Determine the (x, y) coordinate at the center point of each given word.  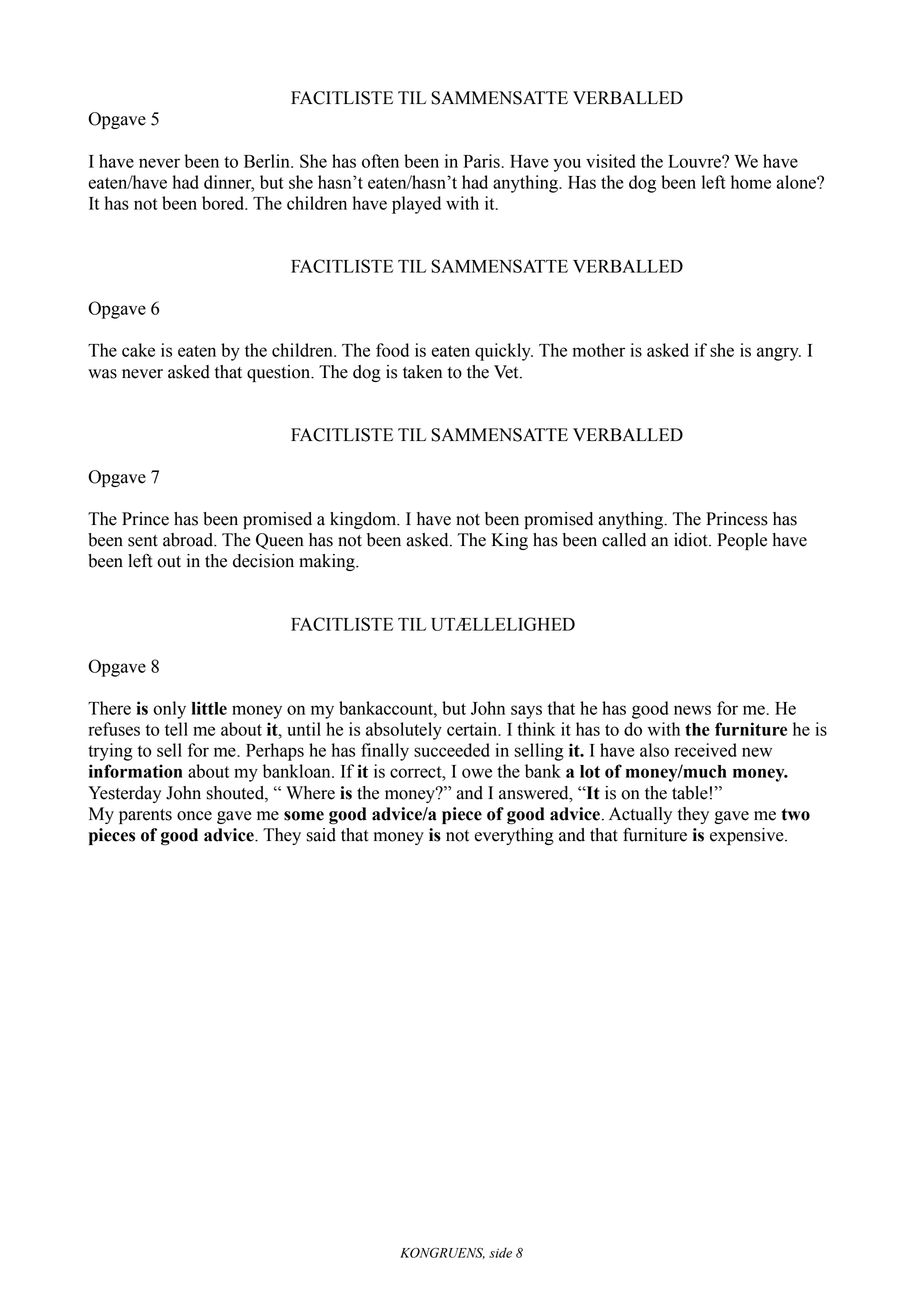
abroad (189, 540)
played (416, 205)
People (742, 541)
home (751, 182)
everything (514, 836)
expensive (748, 836)
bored (224, 203)
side (500, 1252)
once (194, 816)
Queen (280, 541)
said (321, 835)
